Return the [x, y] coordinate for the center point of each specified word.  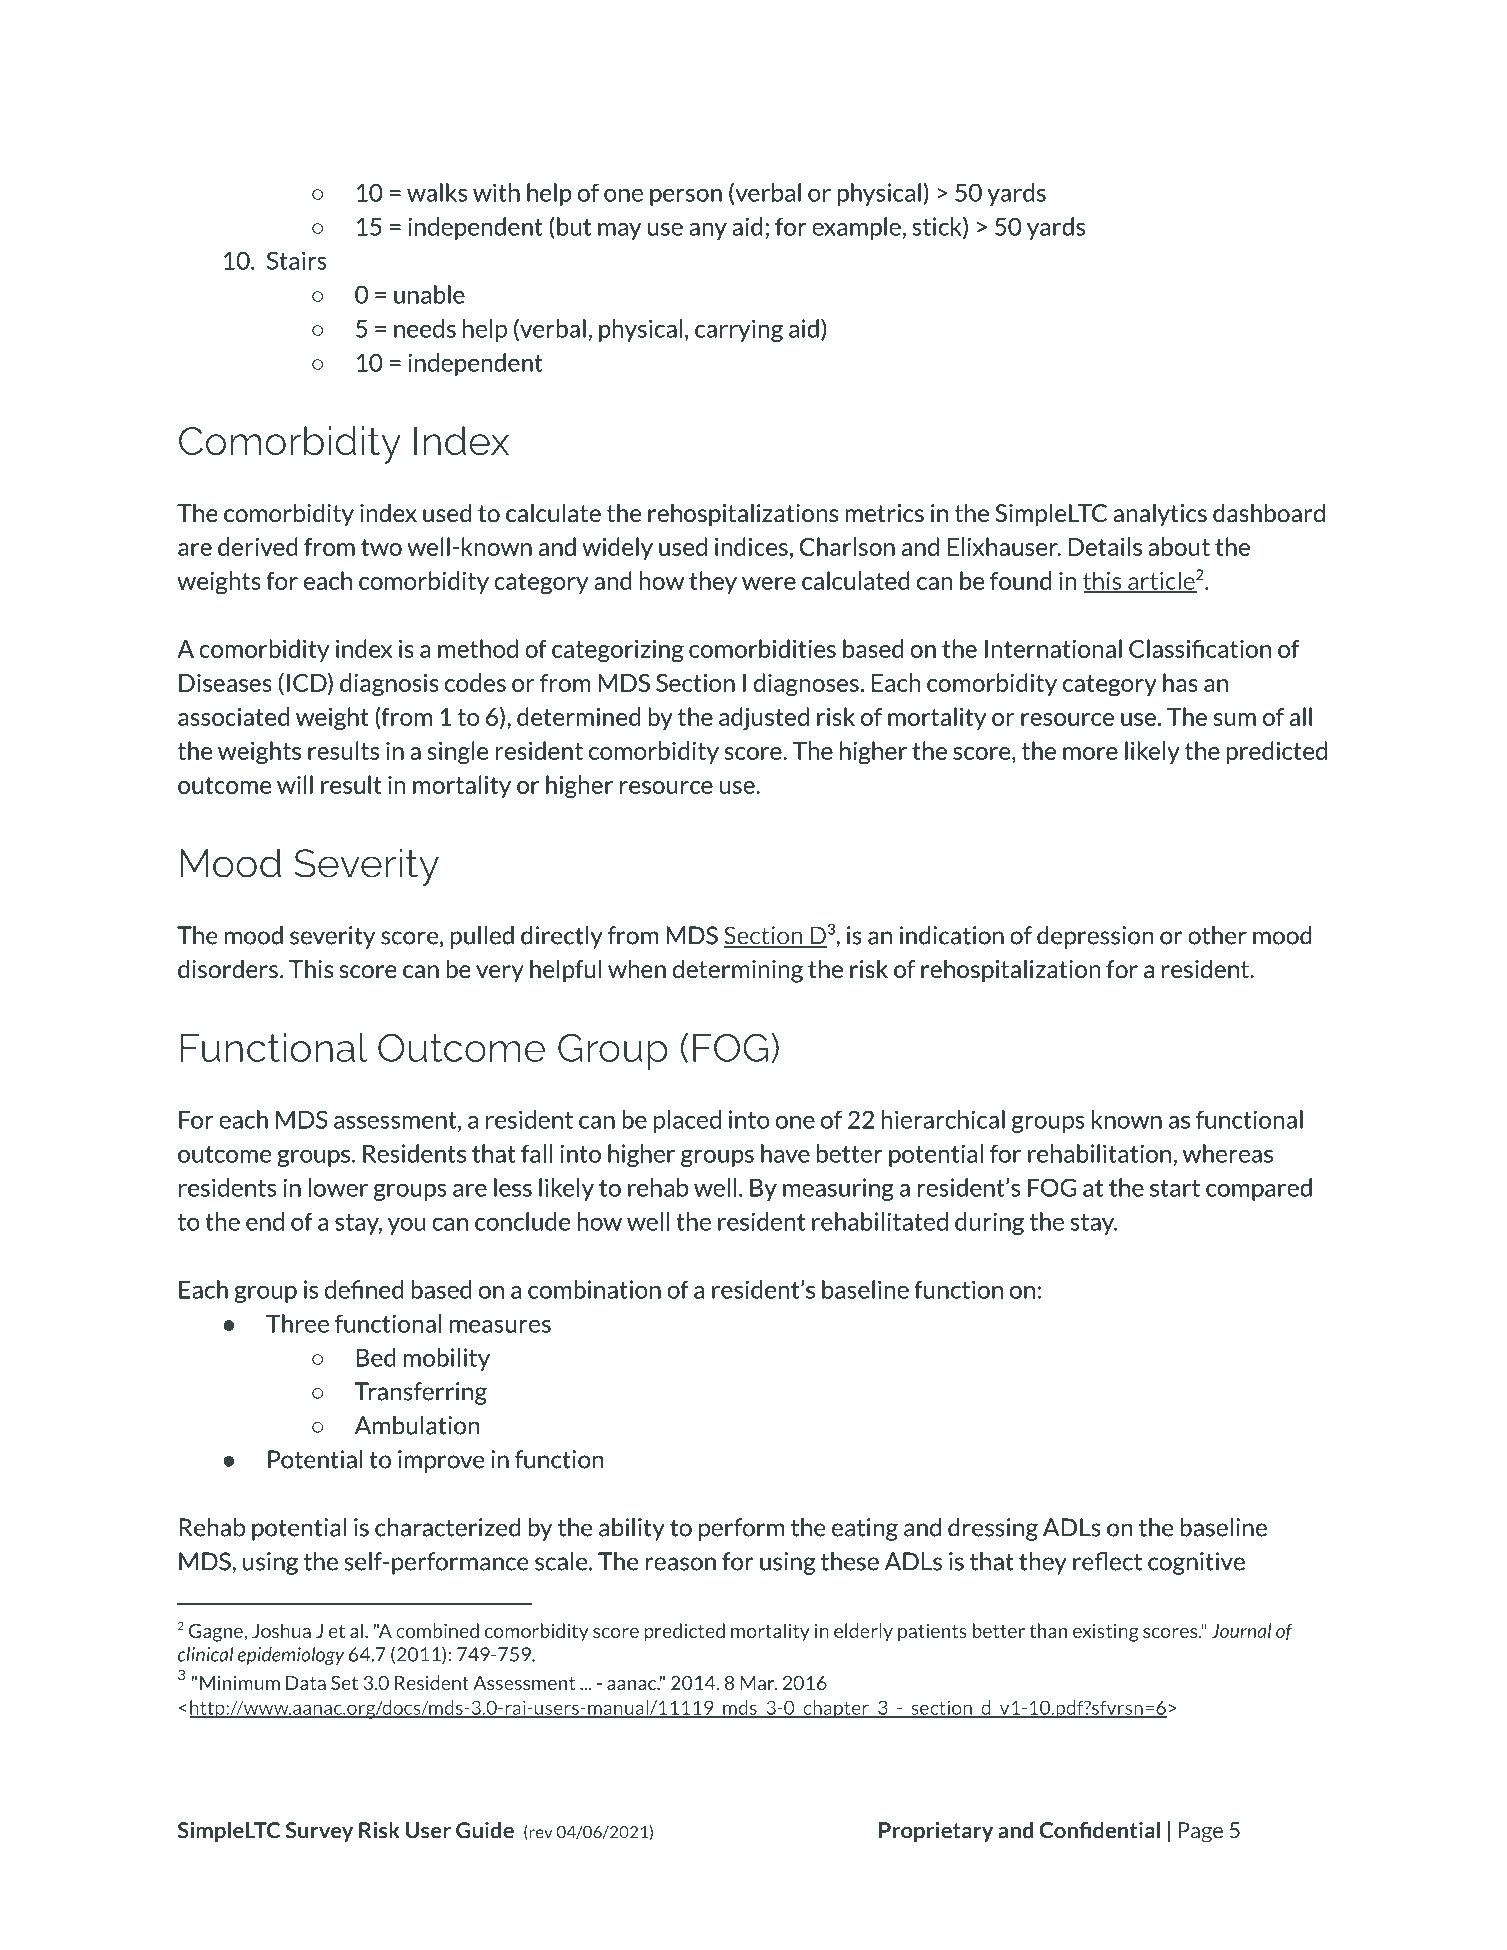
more [1090, 753]
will [295, 784]
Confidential [1099, 1830]
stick [938, 227]
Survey [319, 1832]
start [1175, 1188]
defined [364, 1289]
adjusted [764, 718]
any [708, 231]
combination [594, 1289]
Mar [758, 1683]
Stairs [297, 260]
